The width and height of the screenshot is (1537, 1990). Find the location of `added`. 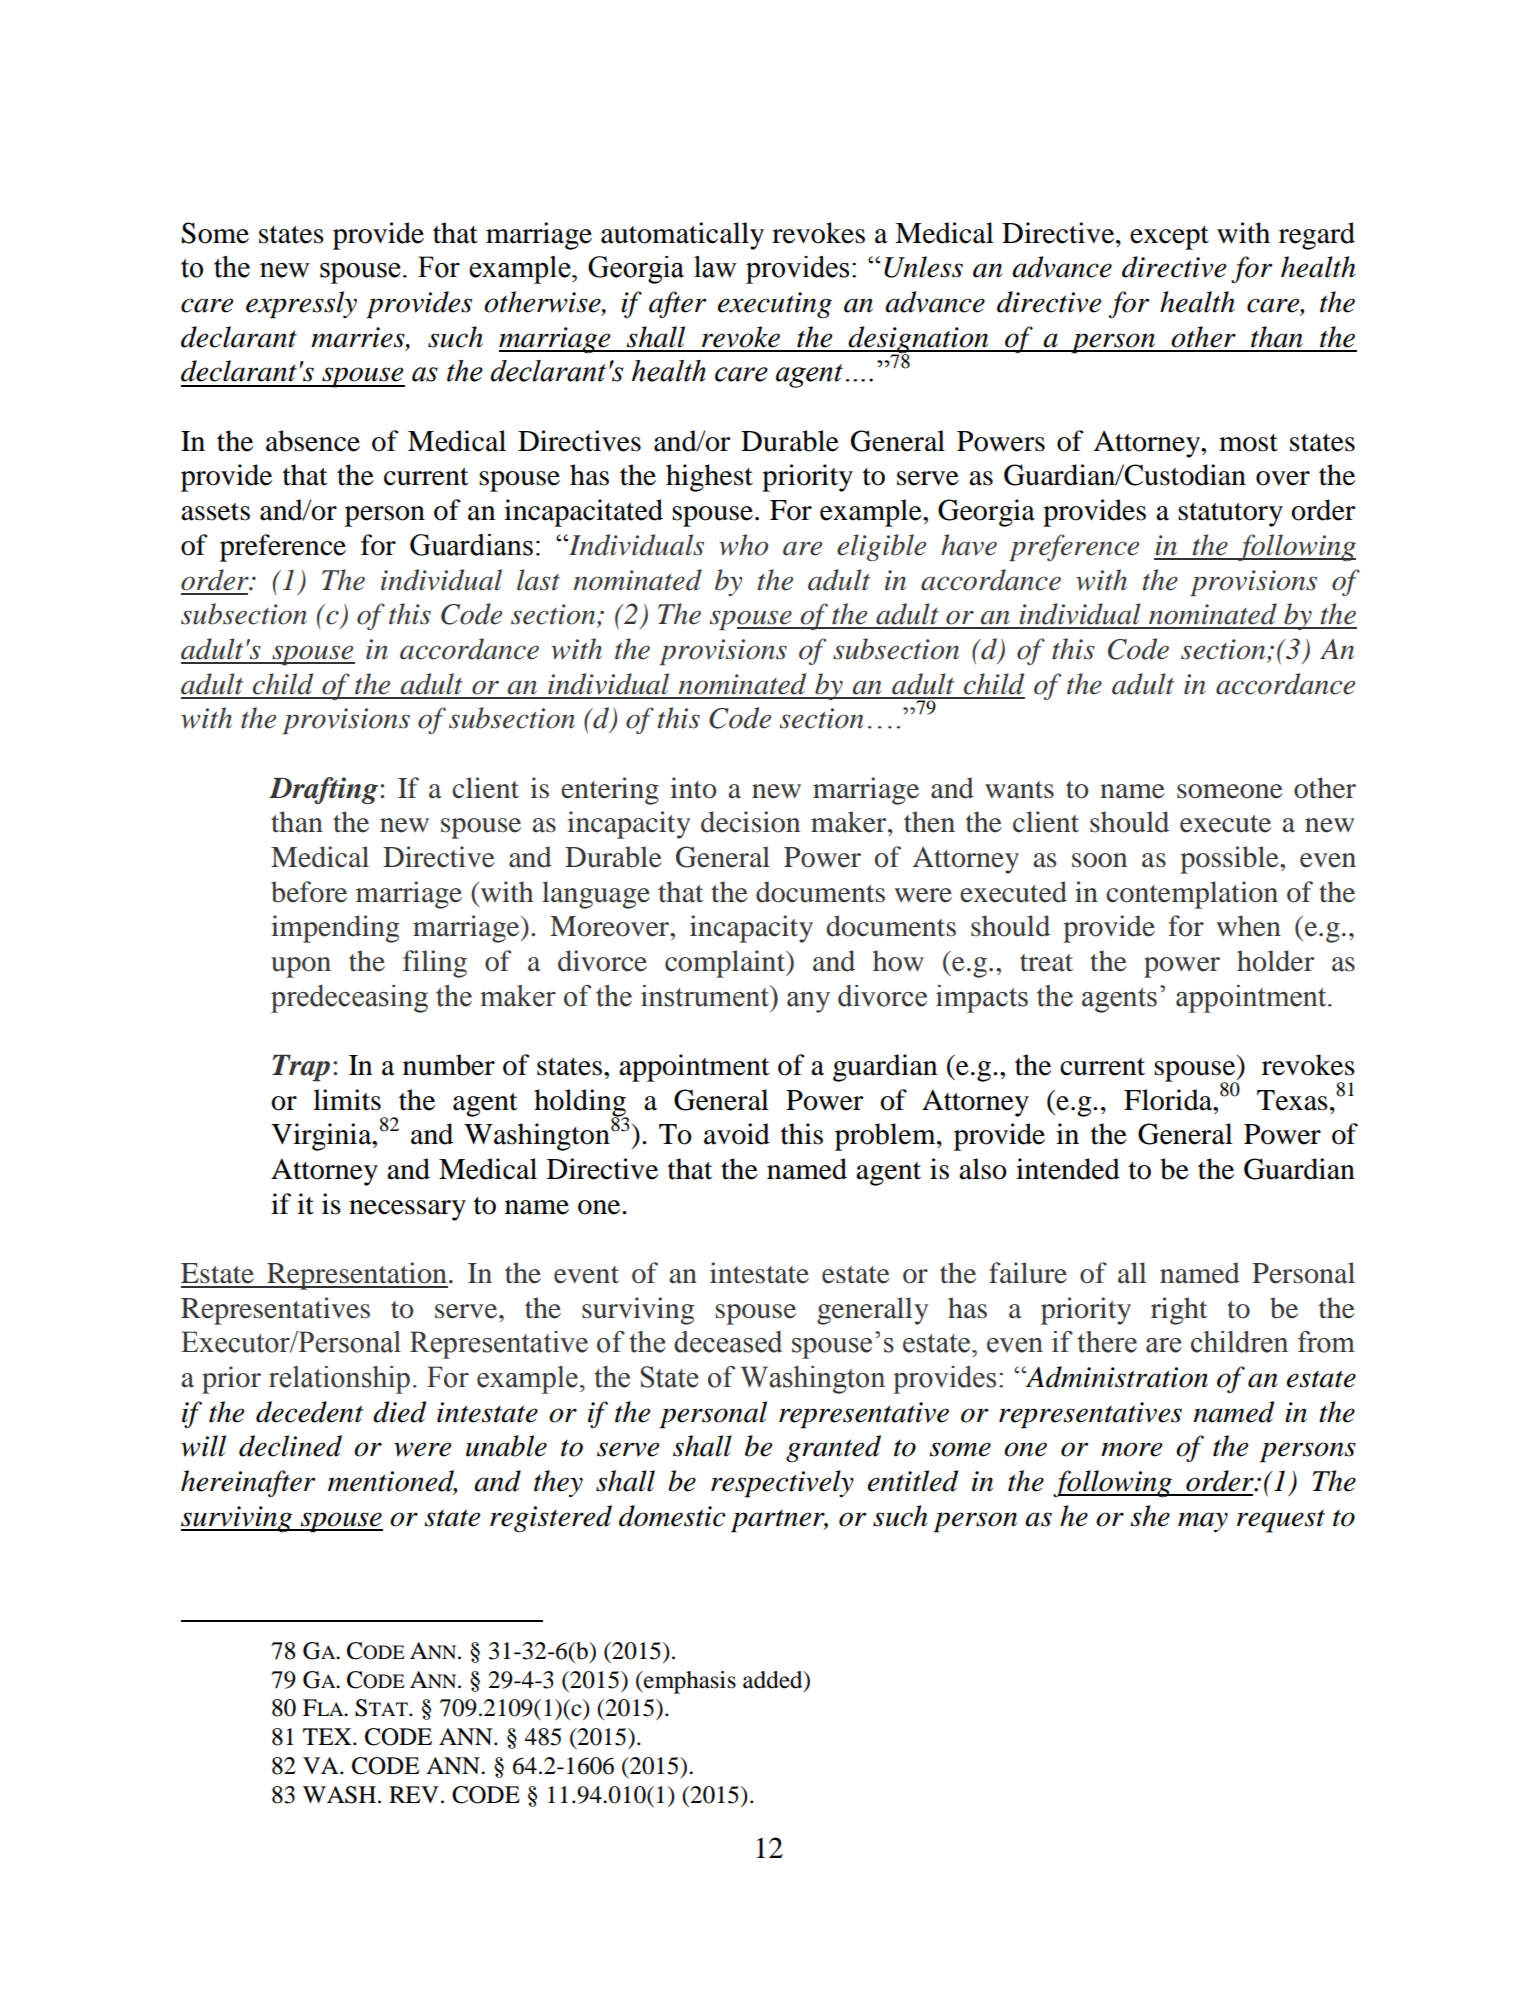

added is located at coordinates (774, 1680).
